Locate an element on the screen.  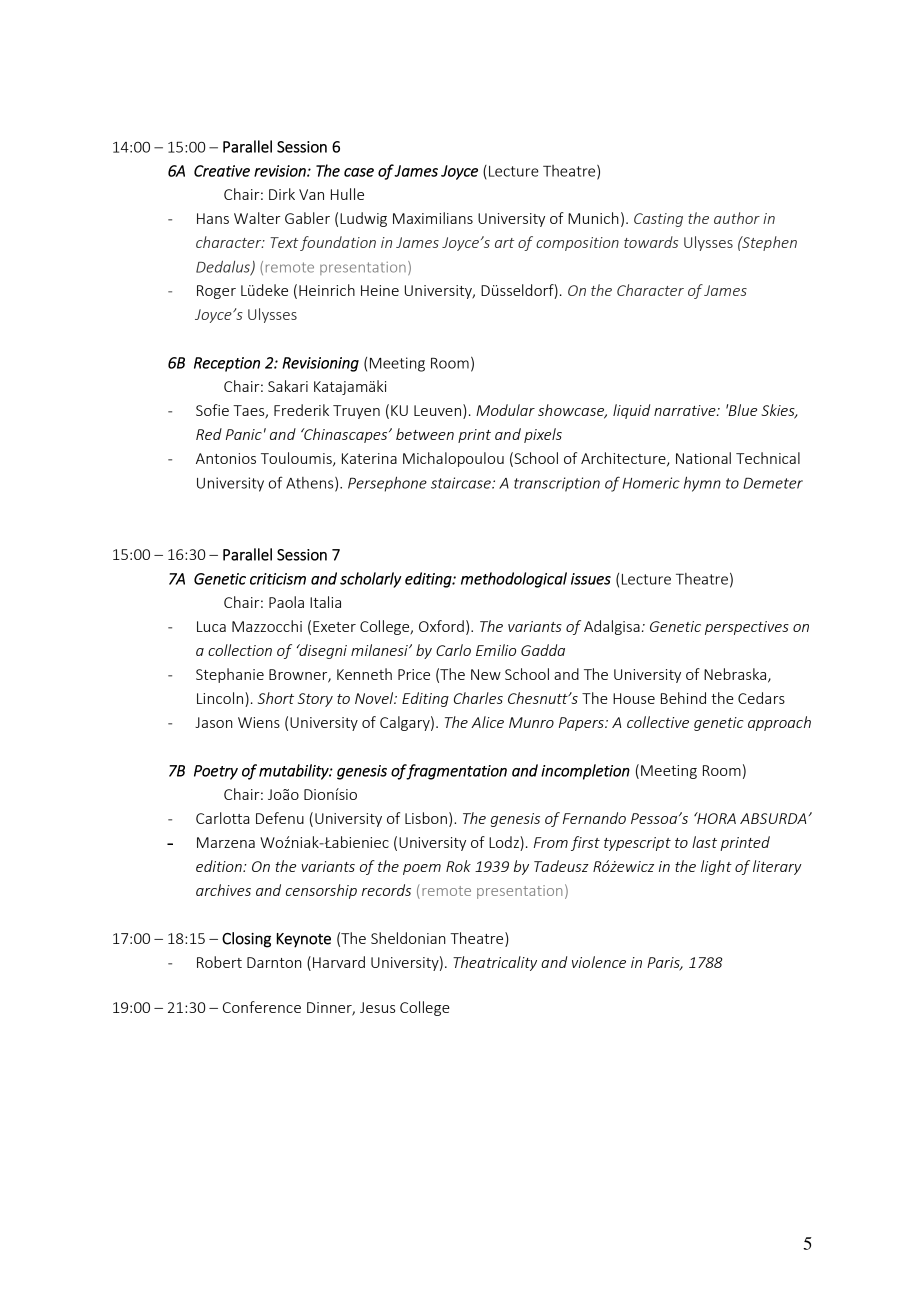
criticism is located at coordinates (278, 579).
